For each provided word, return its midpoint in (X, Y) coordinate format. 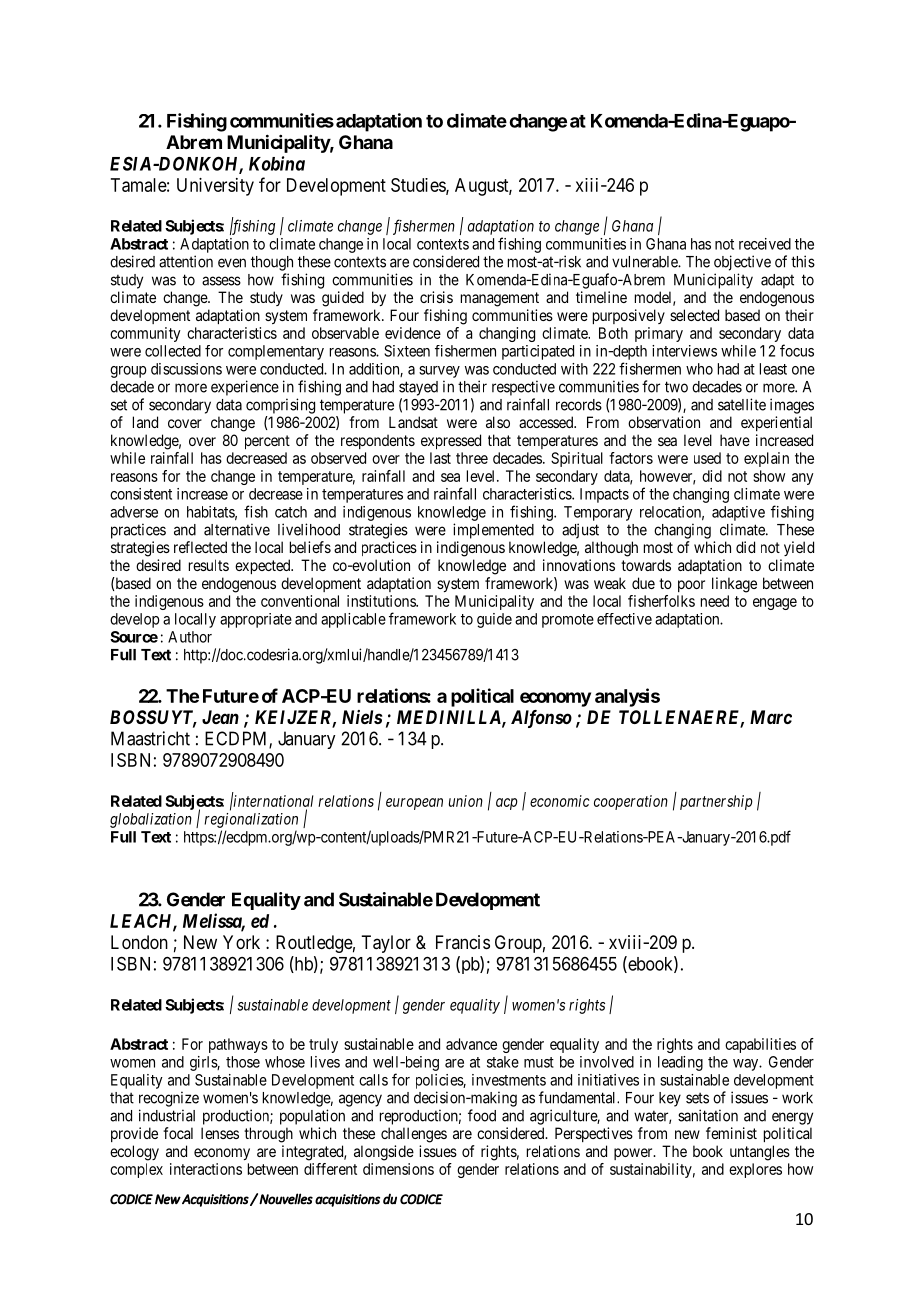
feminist (731, 1133)
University (215, 187)
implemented (493, 531)
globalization (151, 820)
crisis (436, 297)
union (466, 801)
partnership (716, 802)
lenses (220, 1133)
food (482, 1115)
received (765, 244)
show (769, 476)
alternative (237, 529)
